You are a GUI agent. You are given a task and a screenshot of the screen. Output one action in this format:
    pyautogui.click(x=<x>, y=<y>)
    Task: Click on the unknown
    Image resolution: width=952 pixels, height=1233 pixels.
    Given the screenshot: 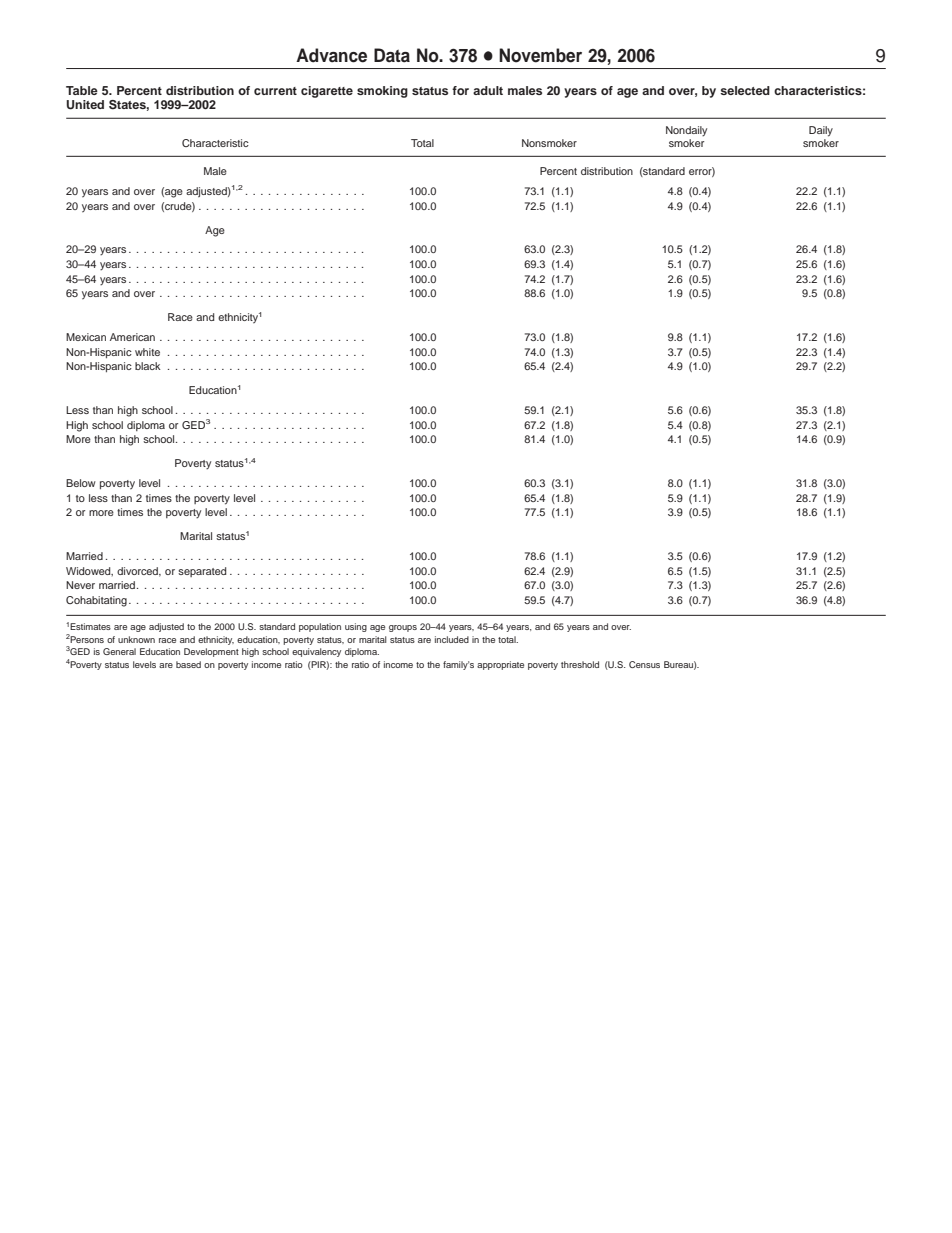 What is the action you would take?
    pyautogui.click(x=136, y=639)
